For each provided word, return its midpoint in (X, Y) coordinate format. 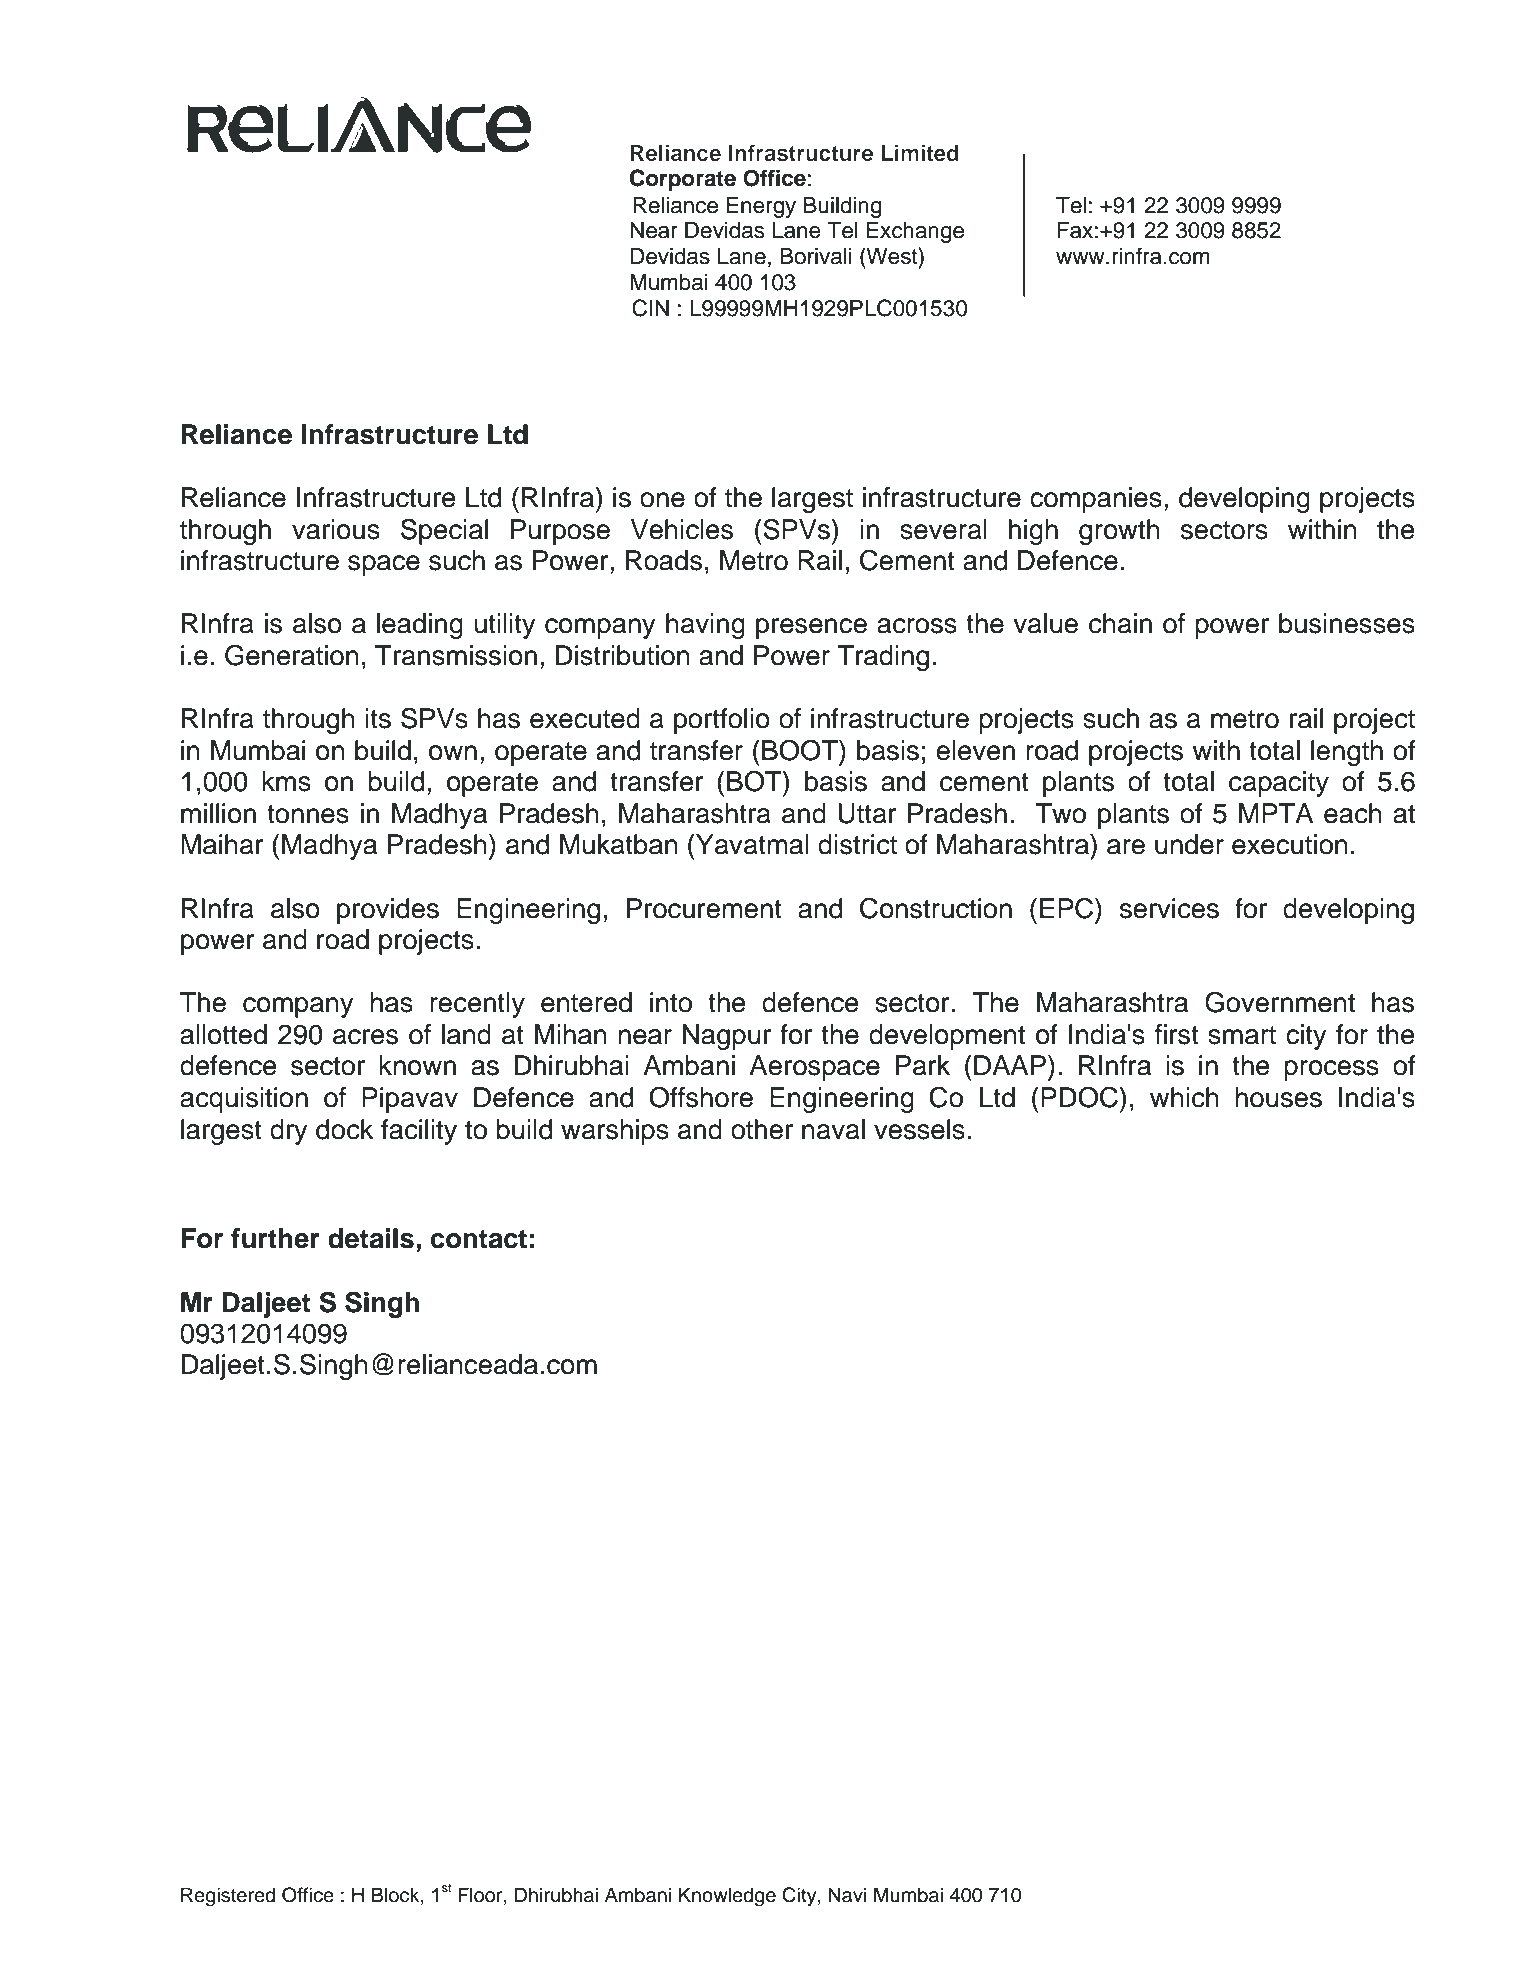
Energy (761, 207)
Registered (228, 1897)
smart (1242, 1035)
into (671, 1002)
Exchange (915, 232)
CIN (650, 308)
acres (365, 1037)
